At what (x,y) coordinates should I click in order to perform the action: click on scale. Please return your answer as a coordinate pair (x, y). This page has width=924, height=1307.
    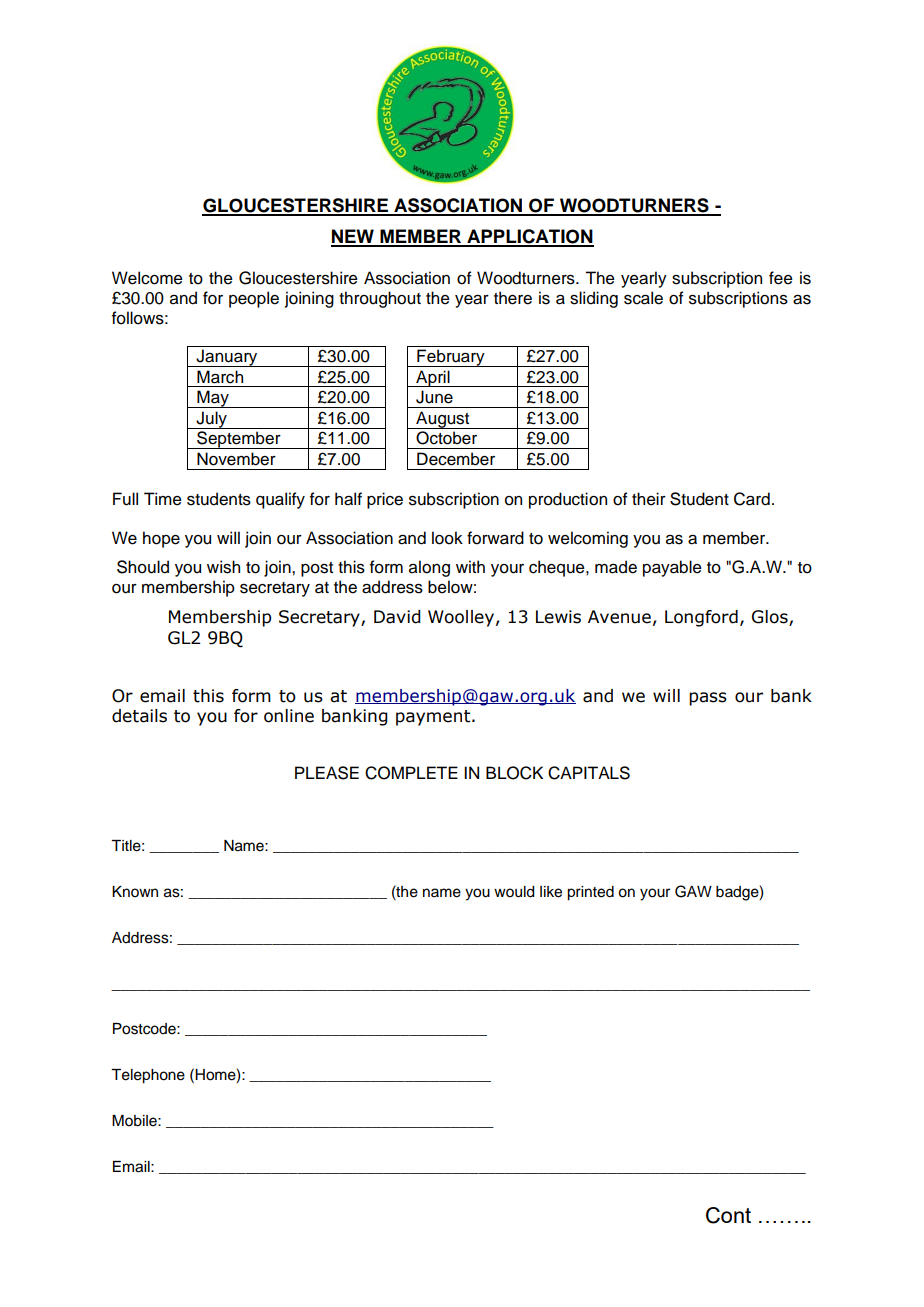
    Looking at the image, I should click on (643, 298).
